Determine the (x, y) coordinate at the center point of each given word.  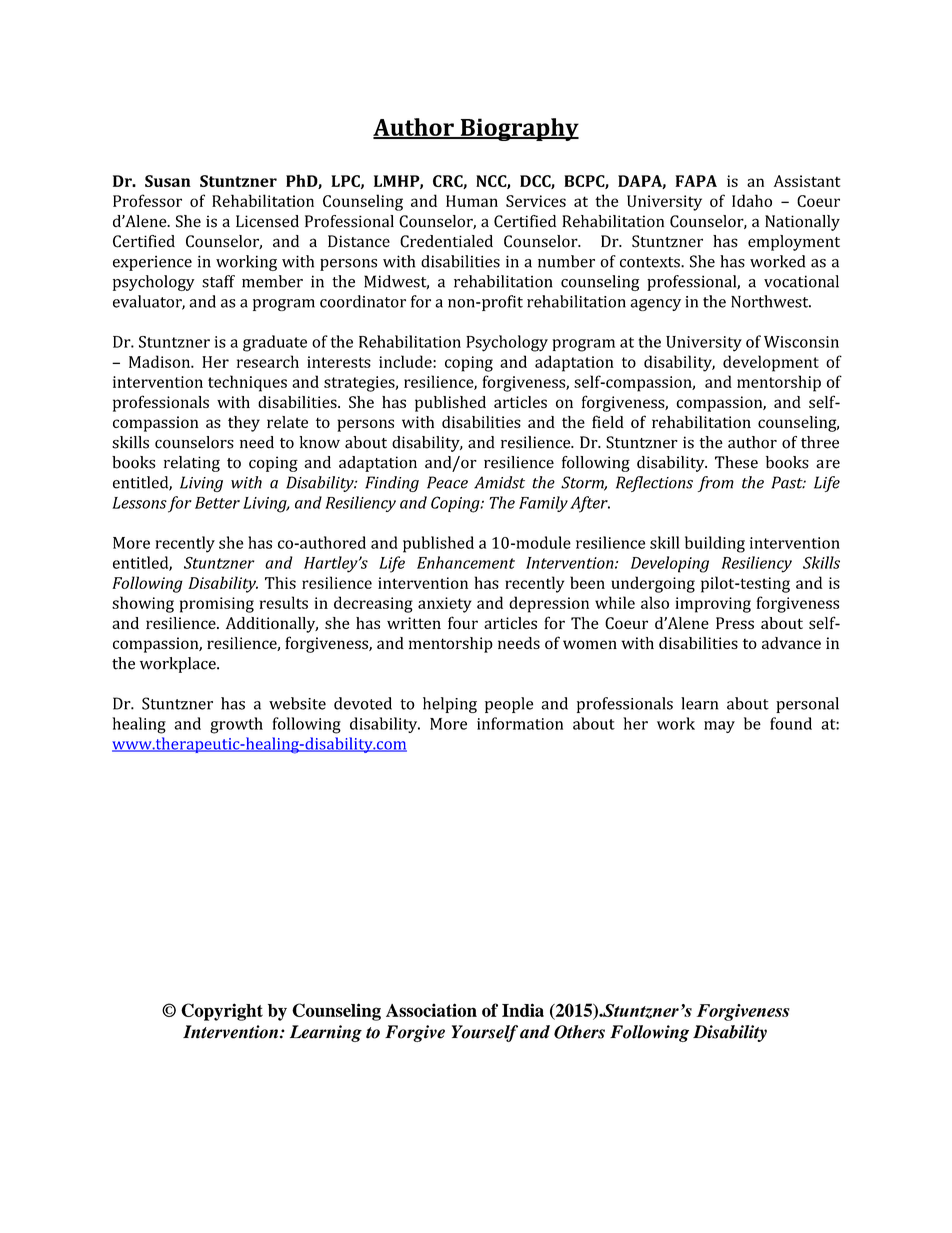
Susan (168, 181)
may (719, 727)
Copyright (222, 1012)
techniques (247, 383)
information (520, 723)
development (771, 363)
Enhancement (466, 562)
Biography (518, 129)
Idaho (752, 200)
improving (713, 605)
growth (236, 725)
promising (217, 605)
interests (339, 362)
